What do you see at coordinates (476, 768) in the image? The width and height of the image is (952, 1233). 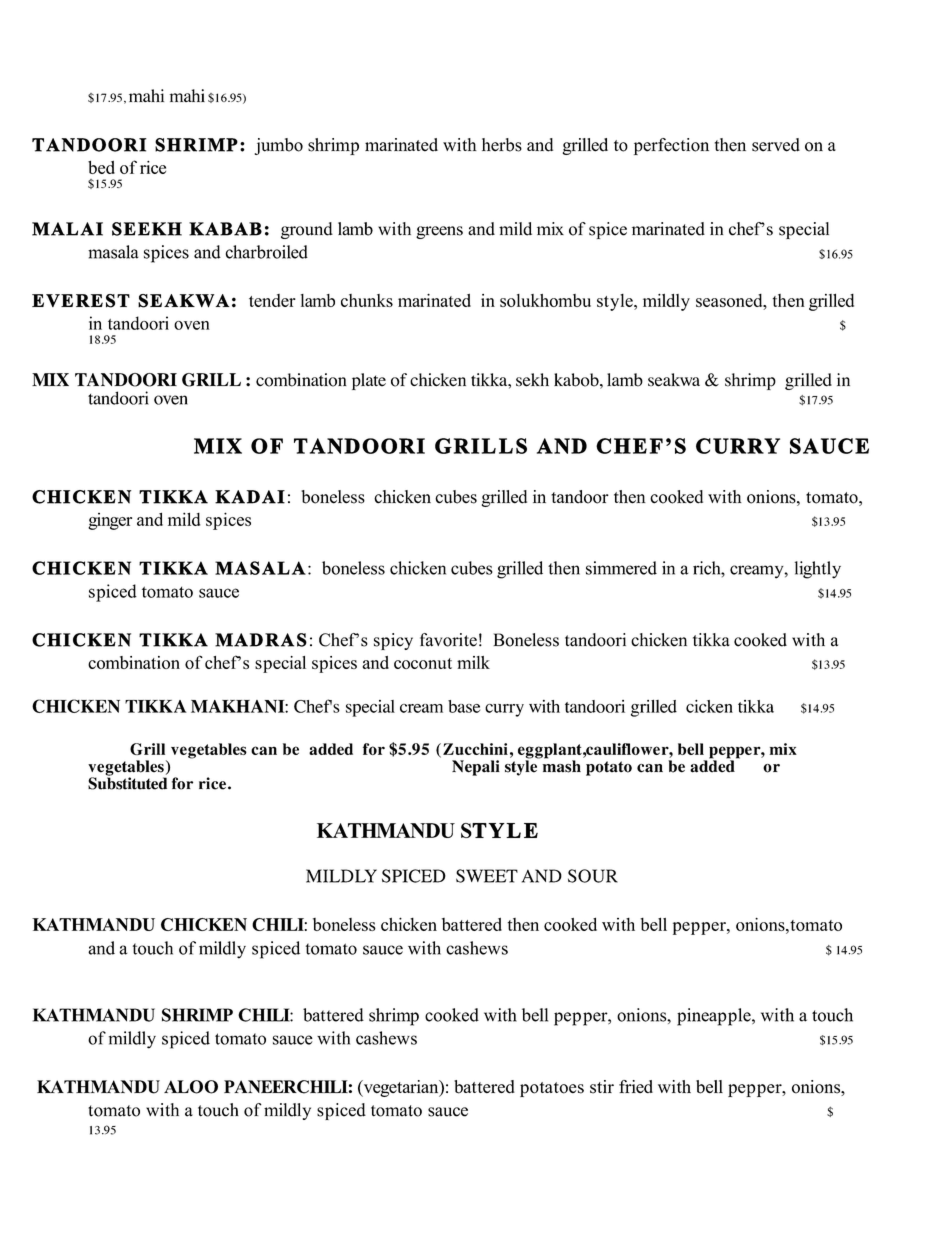 I see `Nepali` at bounding box center [476, 768].
